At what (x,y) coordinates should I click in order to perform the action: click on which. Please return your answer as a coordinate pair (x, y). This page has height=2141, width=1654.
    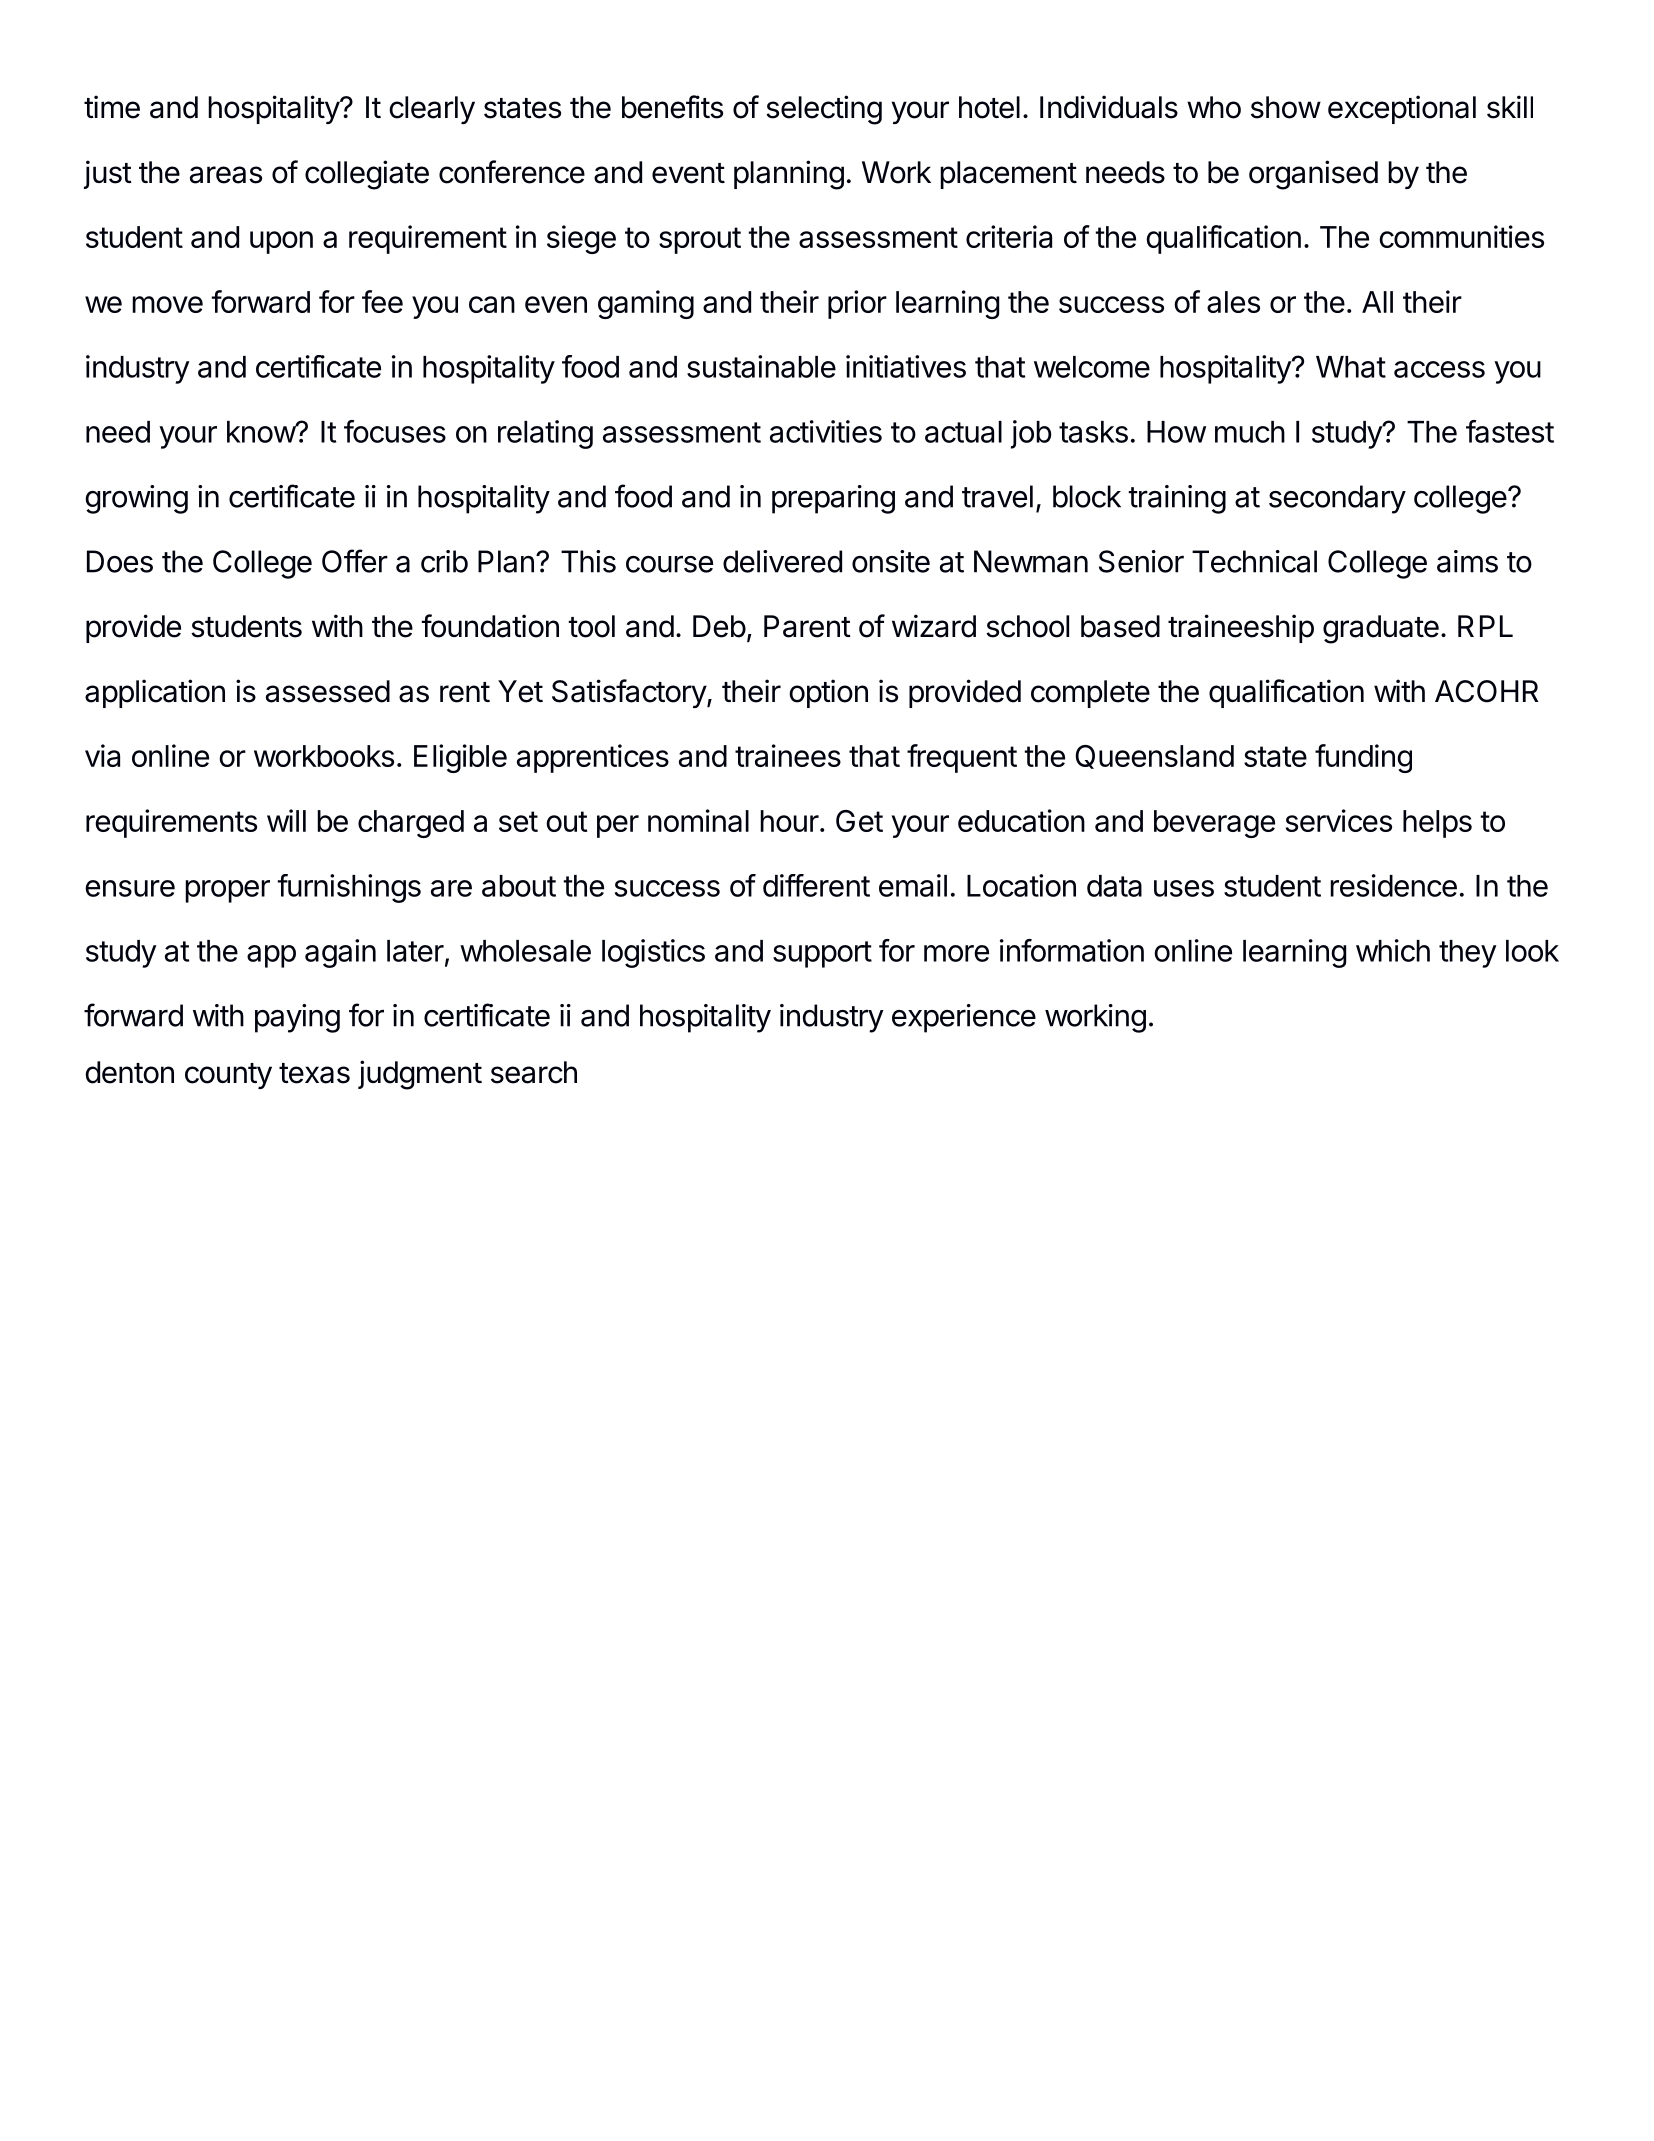
    Looking at the image, I should click on (1393, 950).
